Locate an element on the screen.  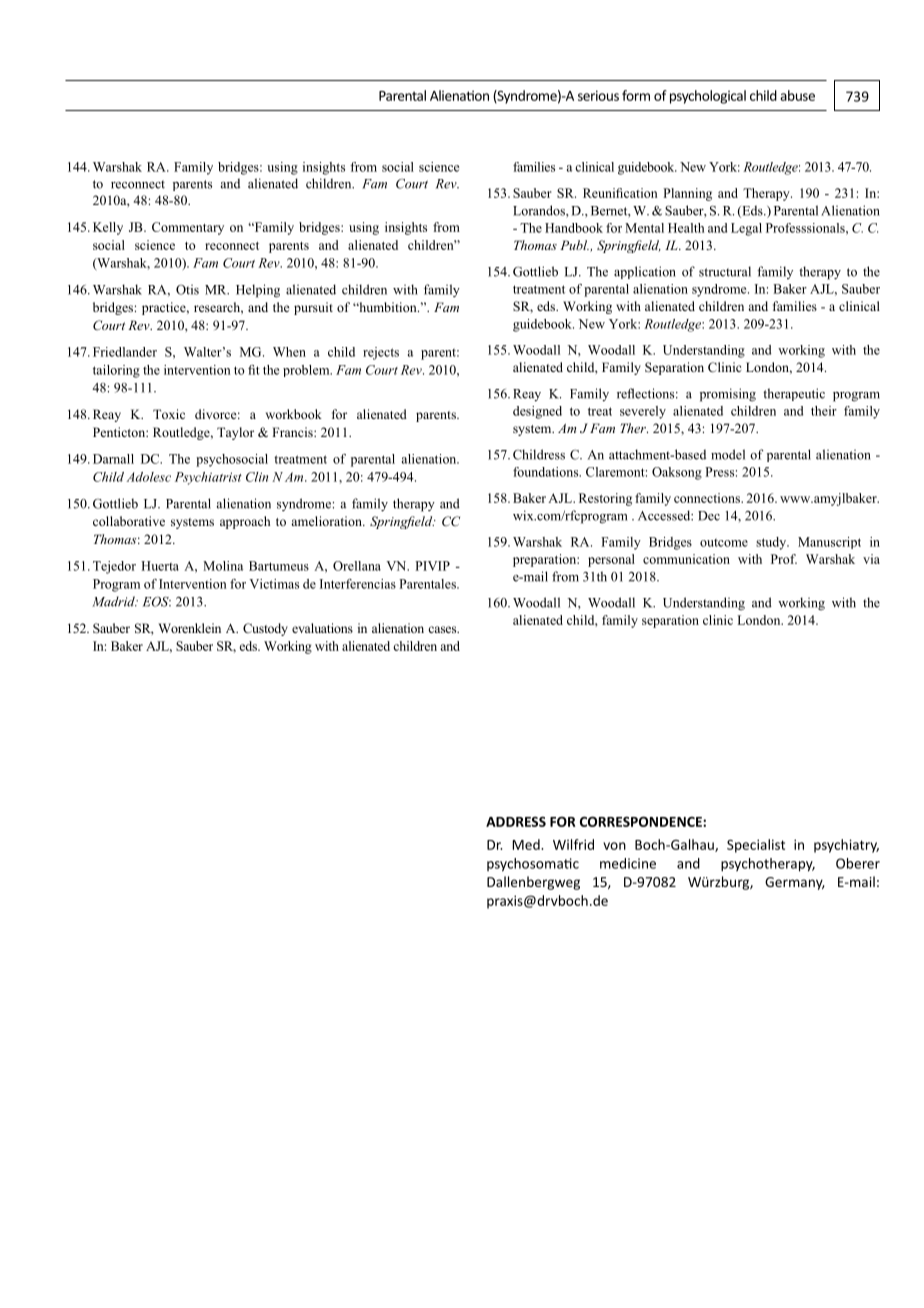
abuse is located at coordinates (797, 95).
